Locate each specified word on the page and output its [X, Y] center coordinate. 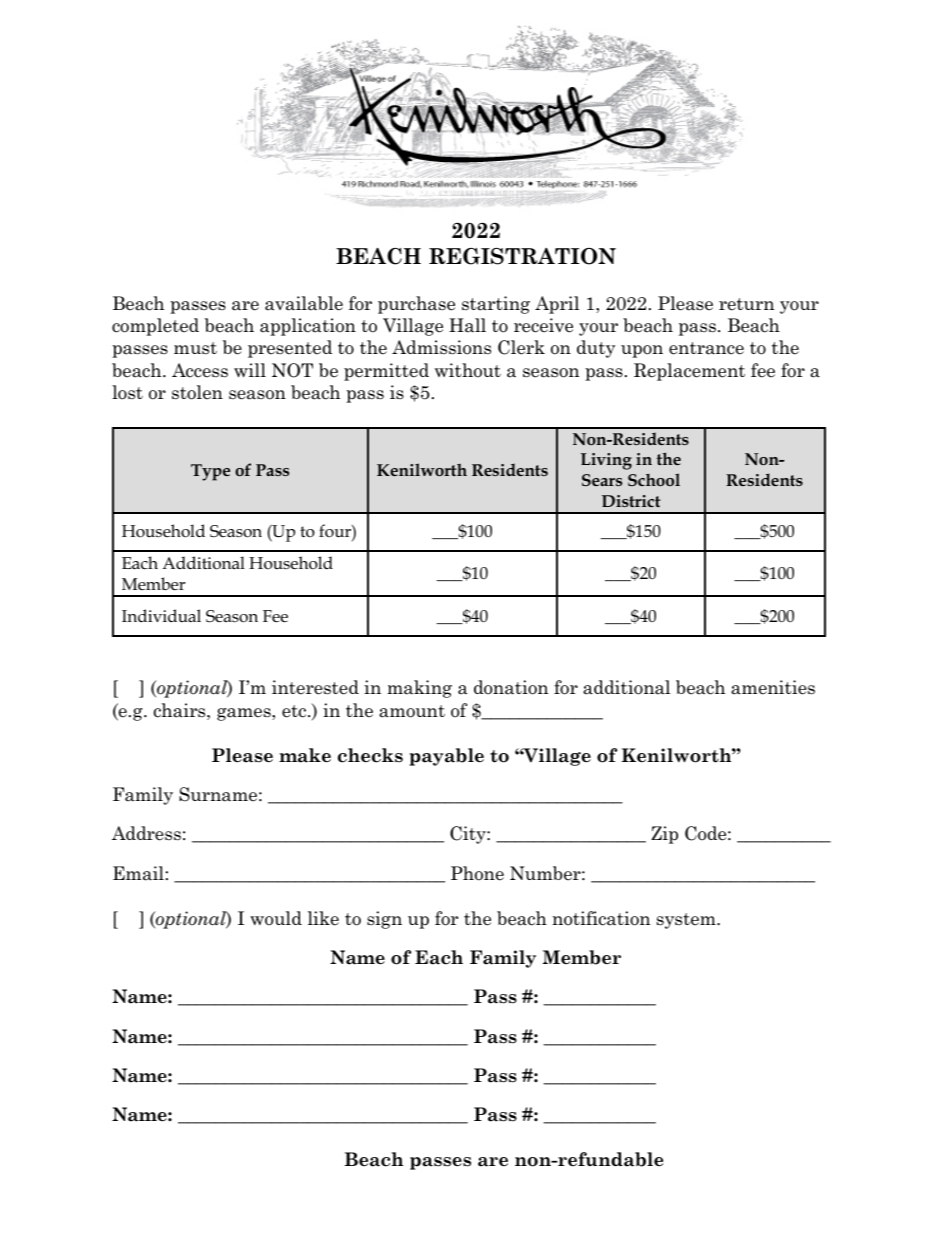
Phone [477, 873]
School [654, 479]
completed [155, 327]
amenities [773, 687]
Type [210, 472]
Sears [602, 480]
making [419, 689]
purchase [416, 305]
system [687, 921]
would [276, 918]
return [746, 304]
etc [294, 711]
